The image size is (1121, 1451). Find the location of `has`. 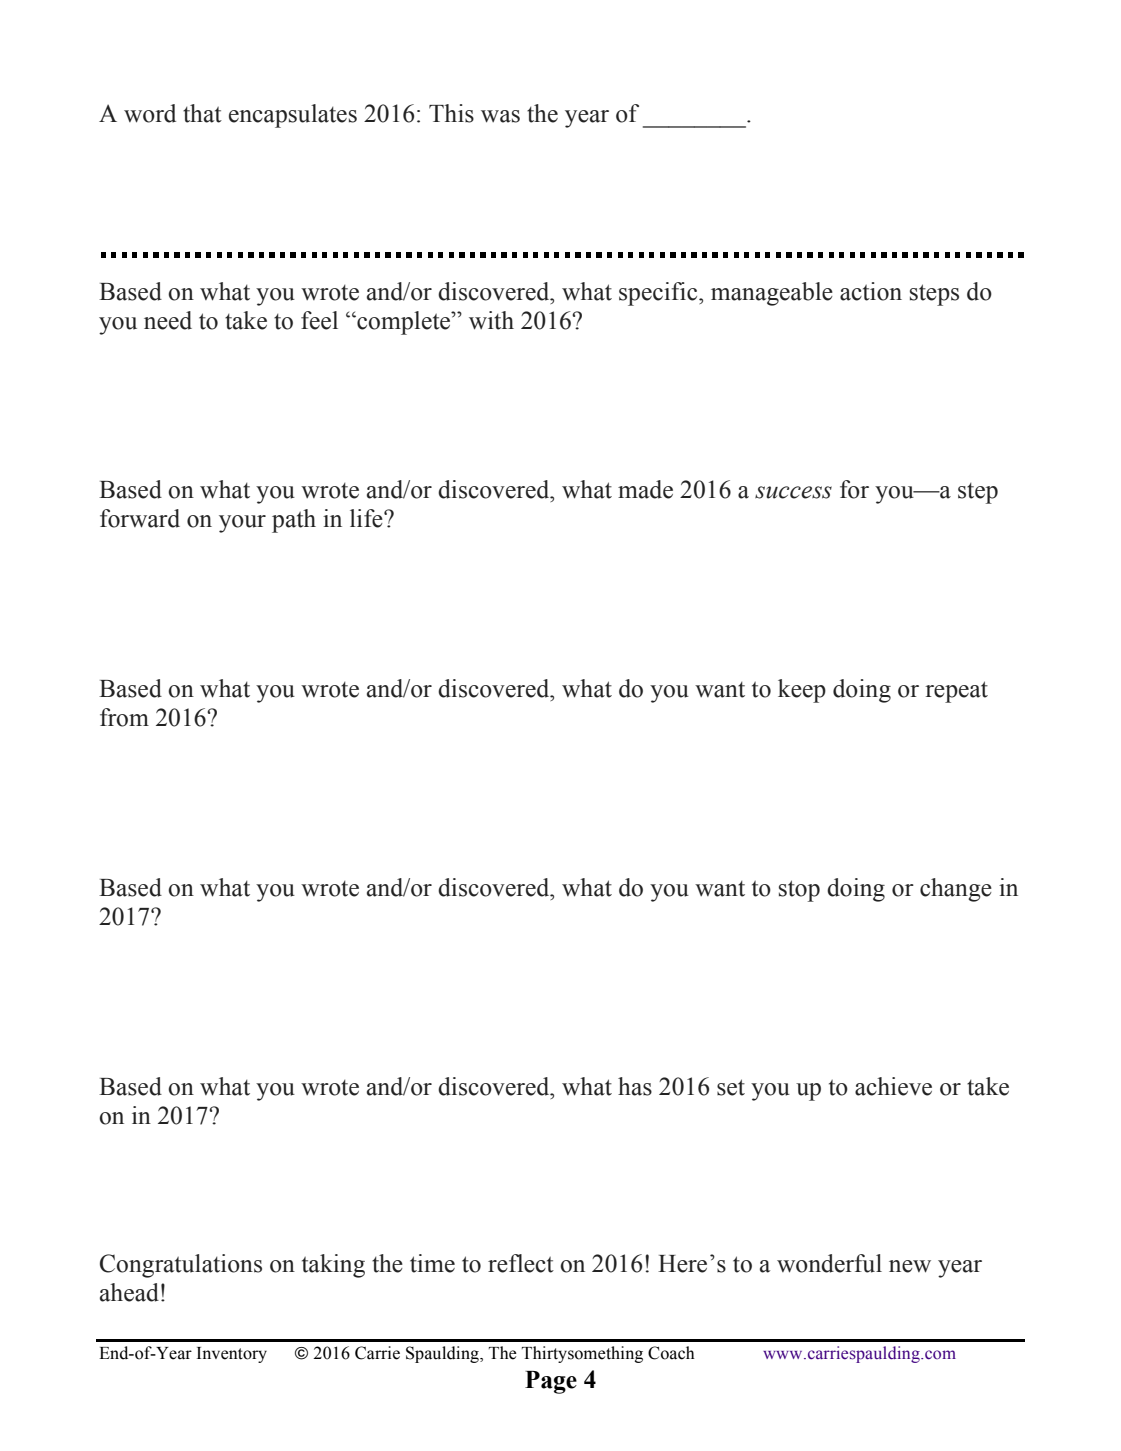

has is located at coordinates (635, 1086).
